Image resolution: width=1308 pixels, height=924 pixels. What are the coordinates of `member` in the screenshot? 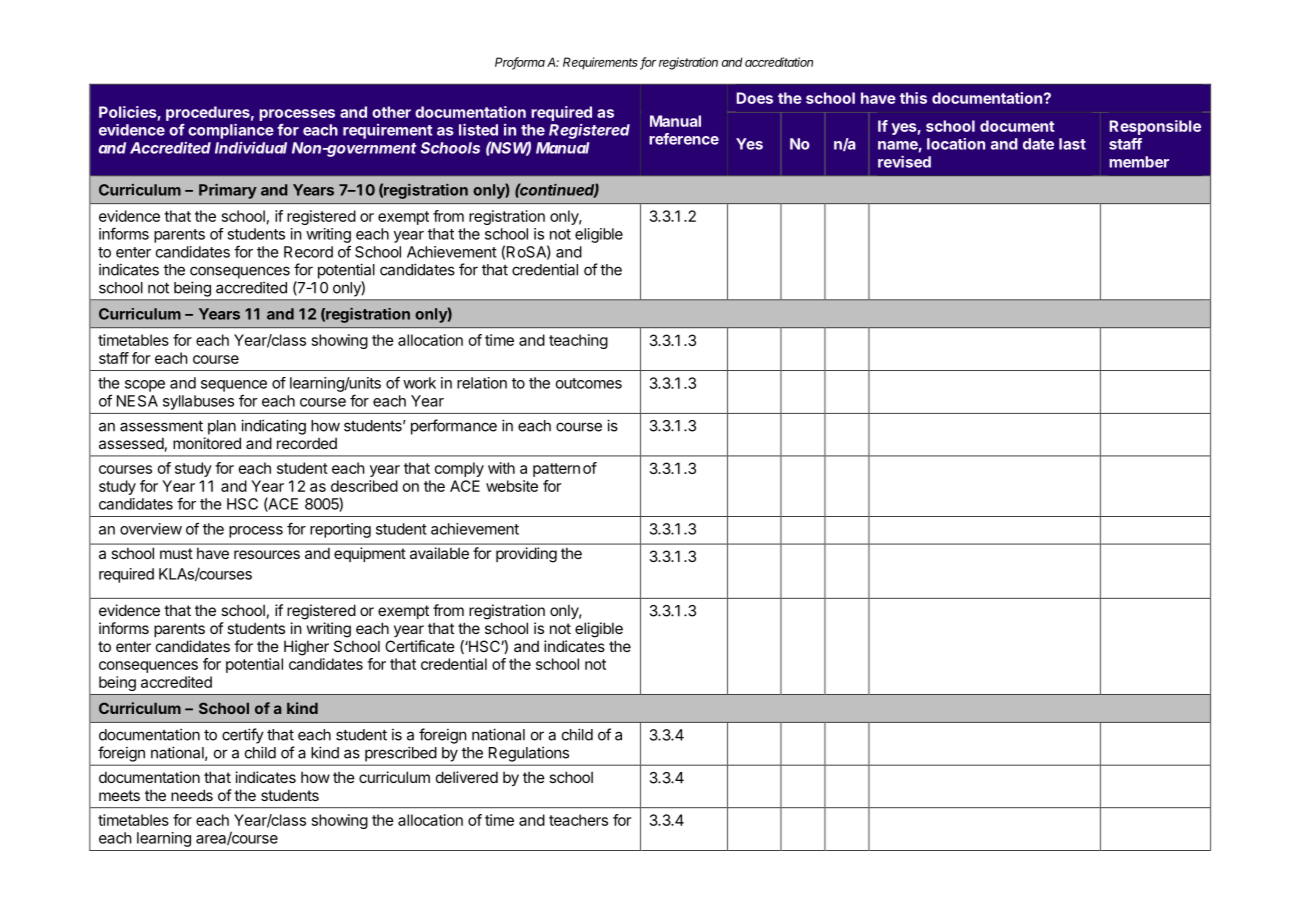 It's located at (1139, 162).
